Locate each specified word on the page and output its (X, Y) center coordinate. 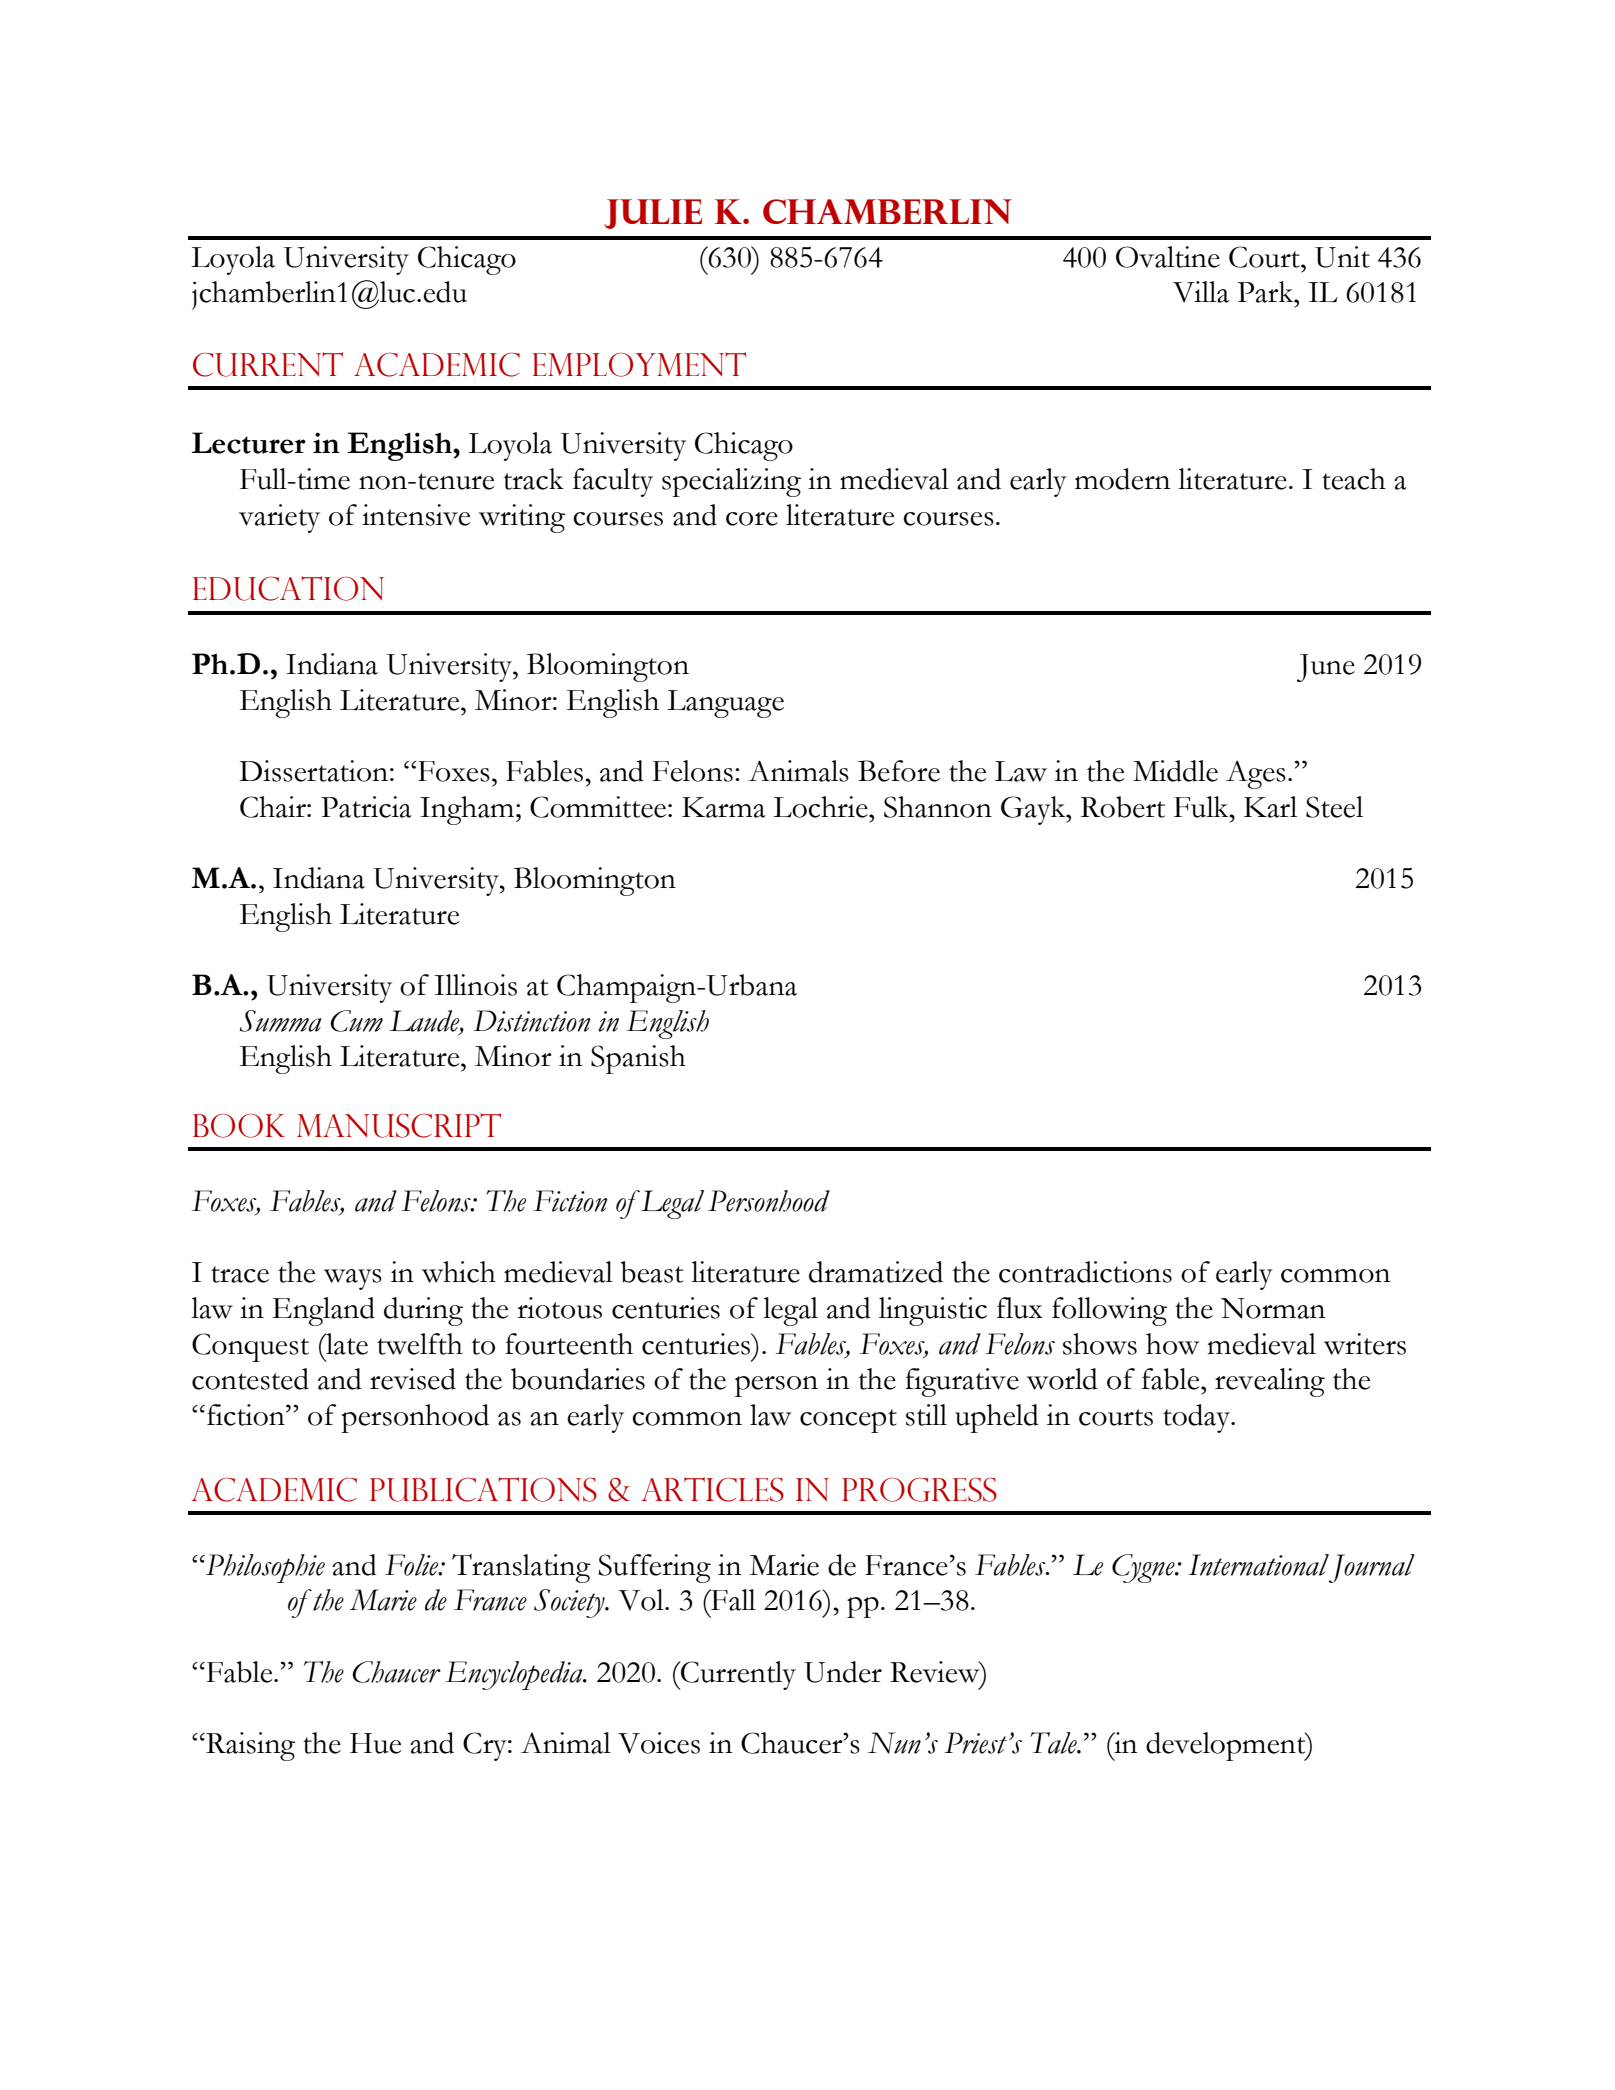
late (346, 1344)
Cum (356, 1021)
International (1259, 1565)
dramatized (876, 1272)
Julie (653, 214)
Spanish (638, 1059)
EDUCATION (288, 588)
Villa (1201, 292)
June (1326, 668)
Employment (639, 364)
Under (843, 1672)
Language (725, 704)
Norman (1273, 1308)
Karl (1270, 807)
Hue (375, 1743)
